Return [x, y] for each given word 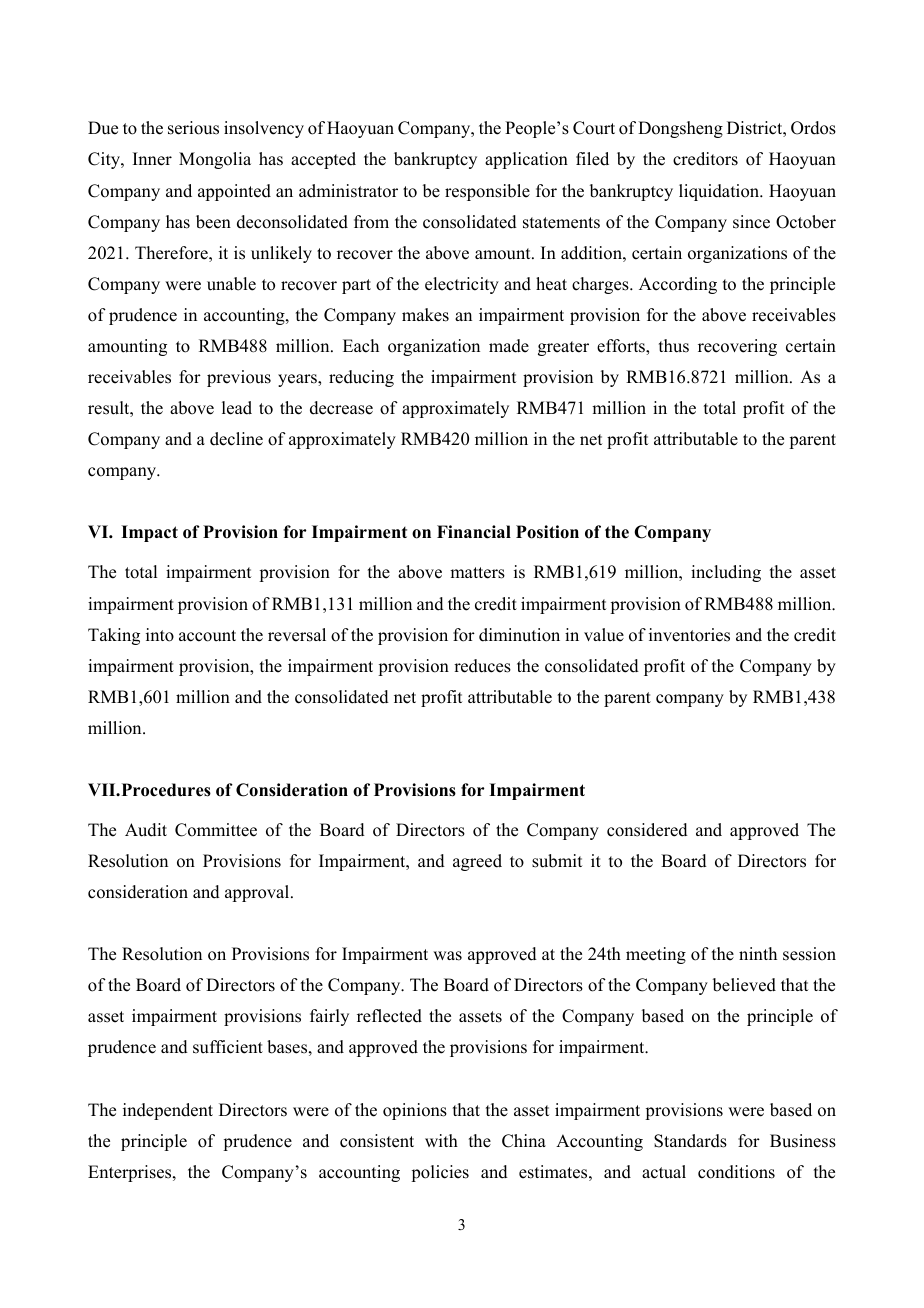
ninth [758, 953]
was [447, 956]
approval [258, 893]
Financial [474, 532]
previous [239, 378]
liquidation [720, 192]
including [726, 573]
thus [674, 346]
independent [168, 1111]
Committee [216, 830]
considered [647, 830]
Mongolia [215, 160]
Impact [149, 533]
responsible [487, 192]
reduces [482, 666]
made [509, 346]
